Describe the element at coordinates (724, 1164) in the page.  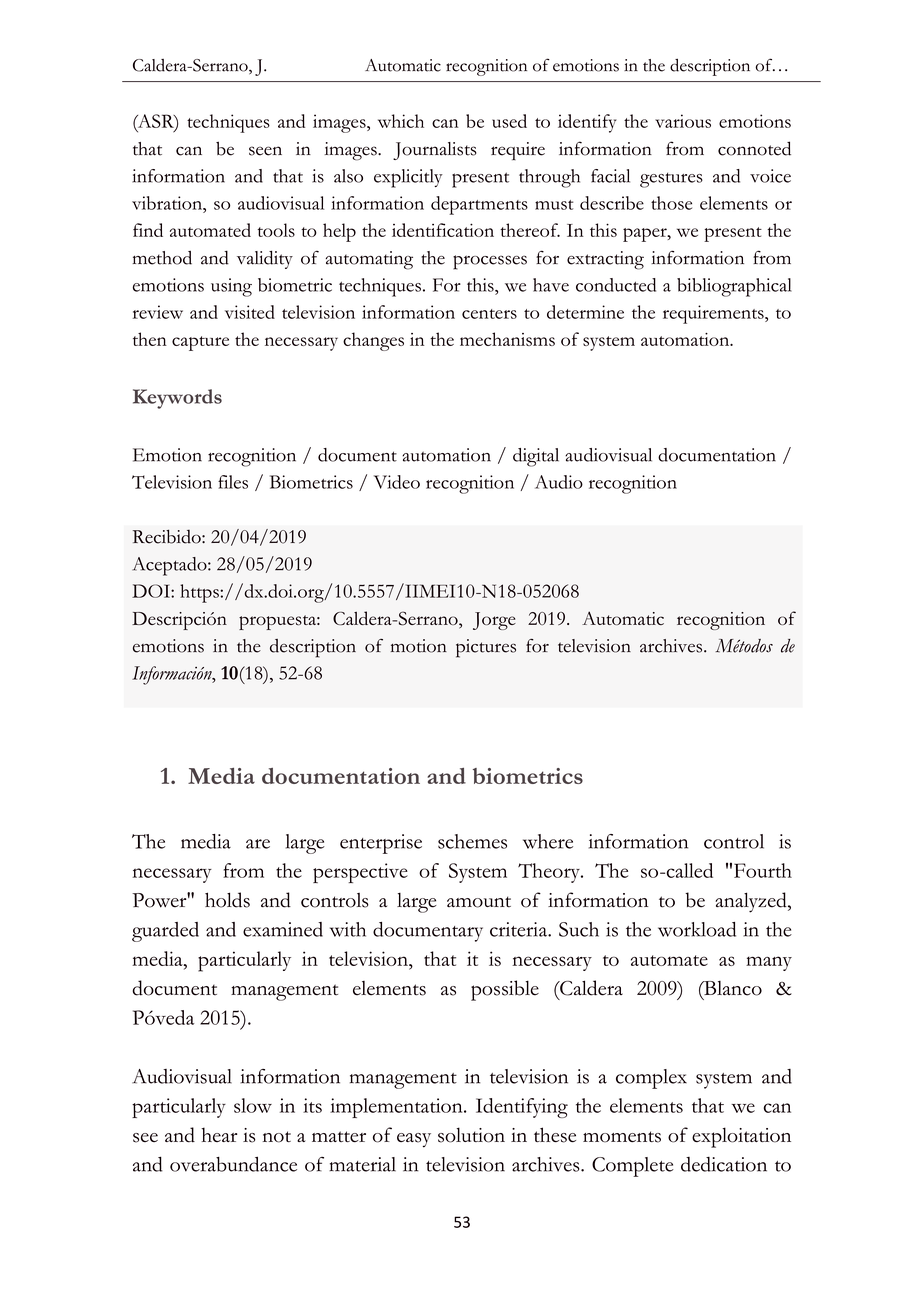
I see `dedication` at that location.
